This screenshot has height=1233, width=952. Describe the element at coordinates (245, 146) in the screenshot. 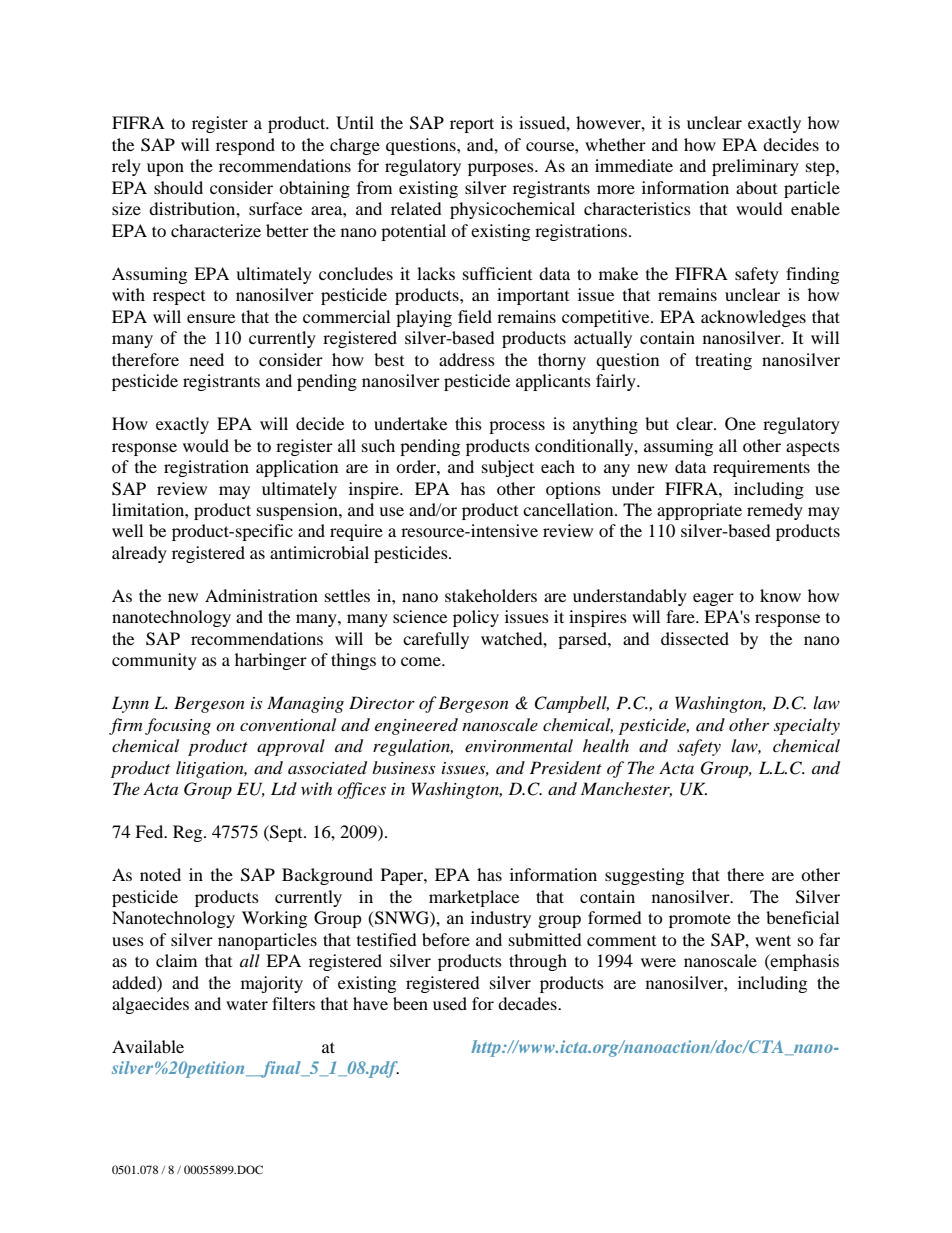

I see `respond` at that location.
